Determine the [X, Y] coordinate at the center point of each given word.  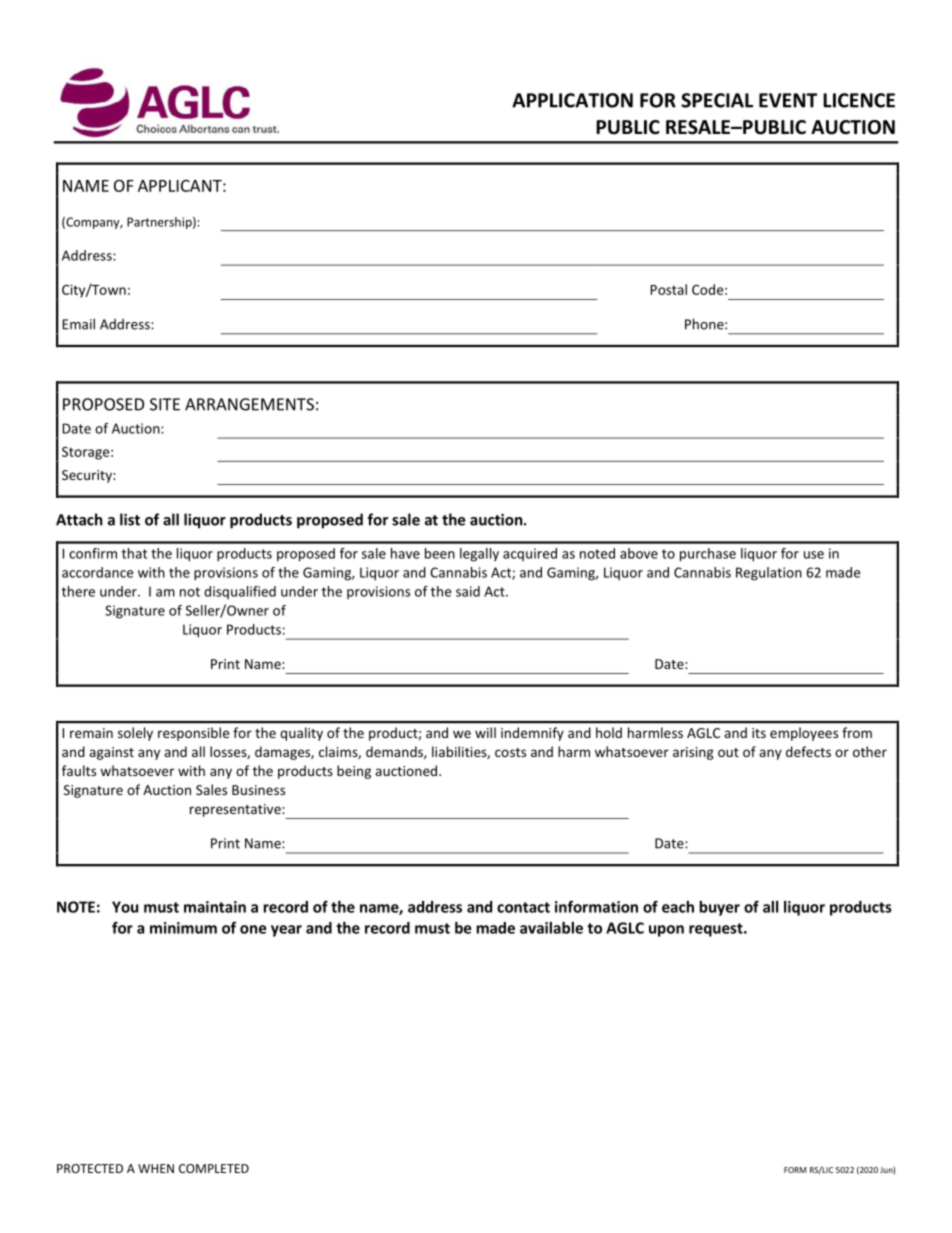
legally [479, 555]
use [814, 555]
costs [510, 752]
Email [78, 324]
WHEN [156, 1168]
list [130, 519]
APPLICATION [572, 100]
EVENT [788, 100]
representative [236, 810]
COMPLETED [214, 1168]
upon [666, 931]
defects [808, 751]
